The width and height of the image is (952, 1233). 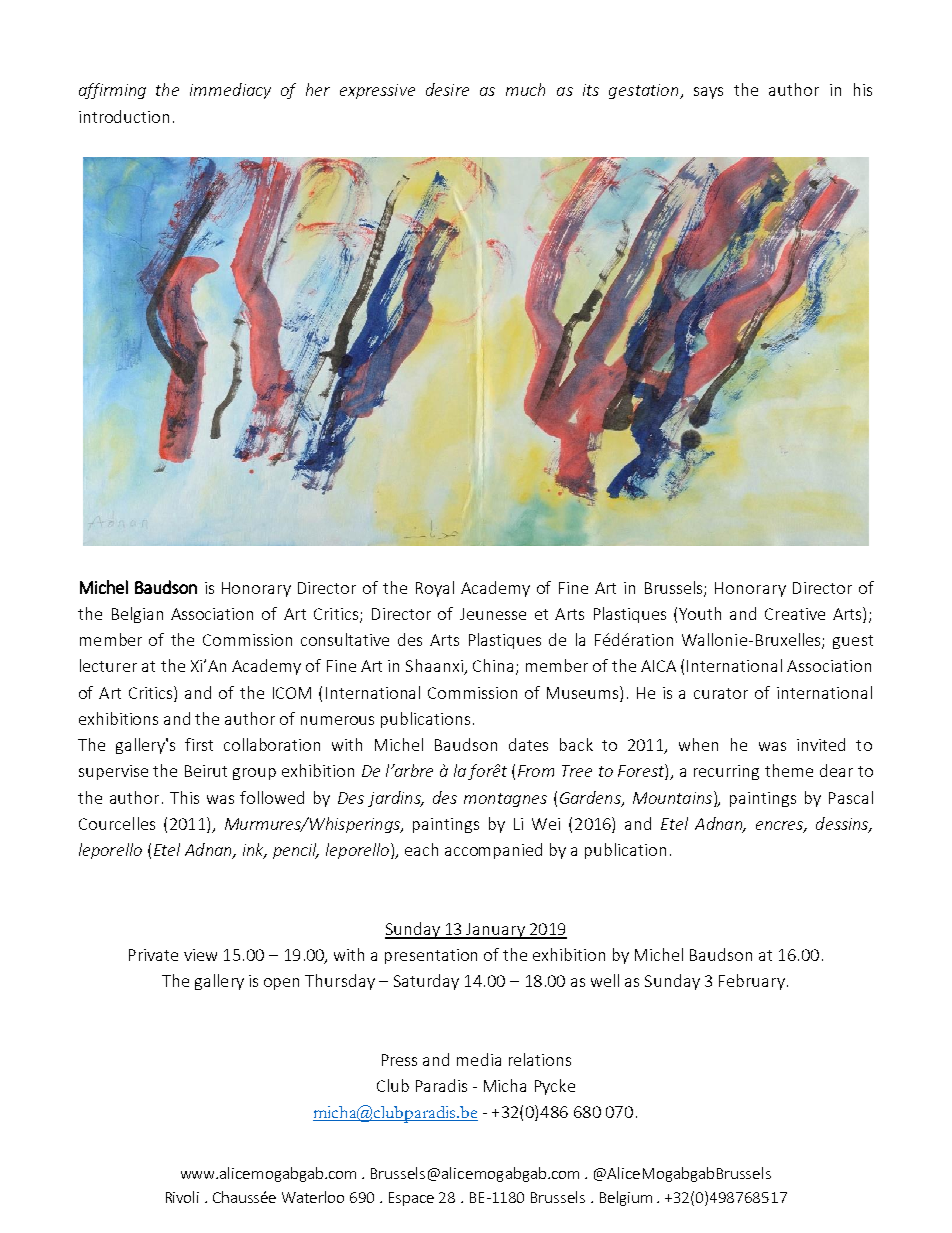 I want to click on desire, so click(x=447, y=89).
